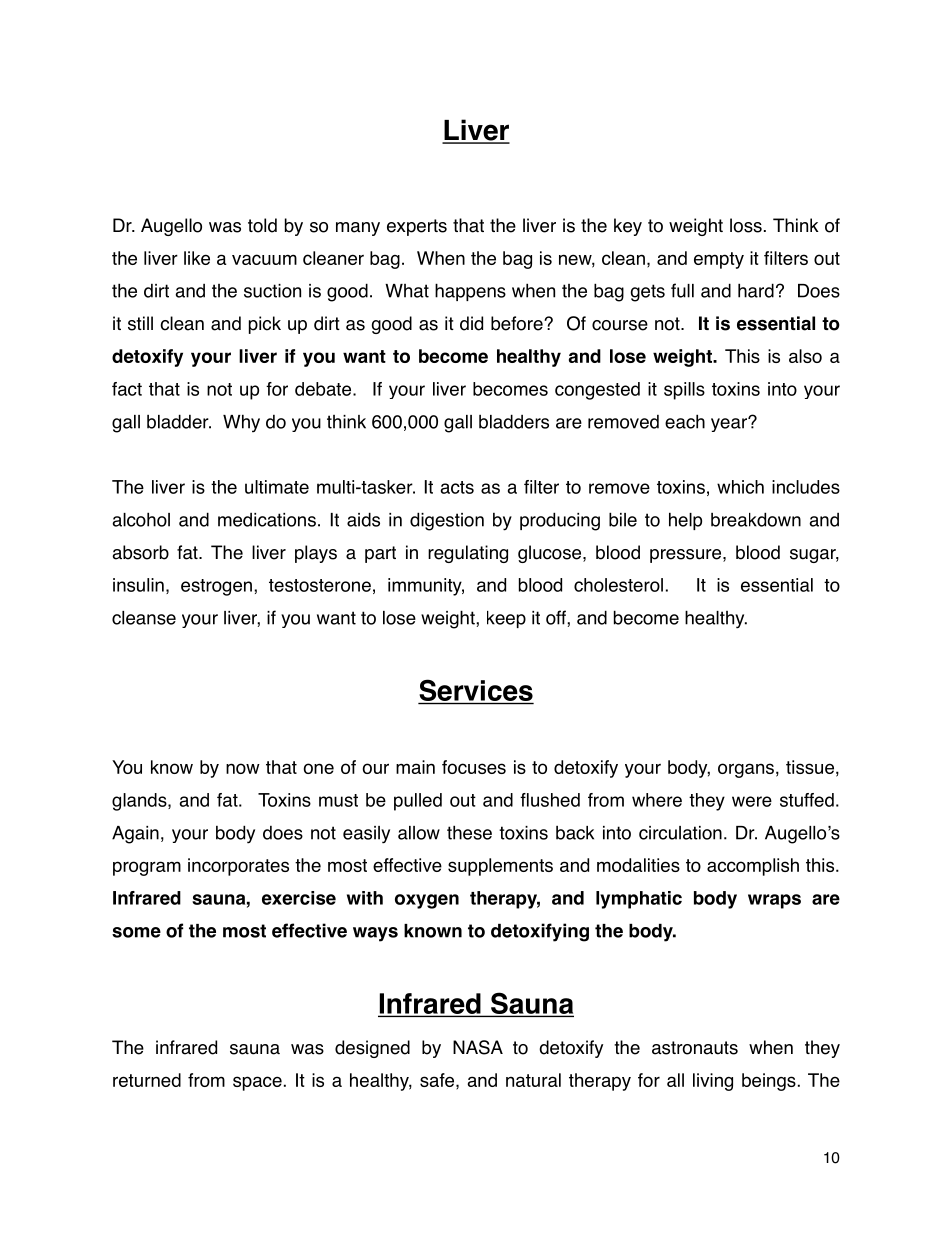  Describe the element at coordinates (216, 587) in the image. I see `estrogen` at that location.
